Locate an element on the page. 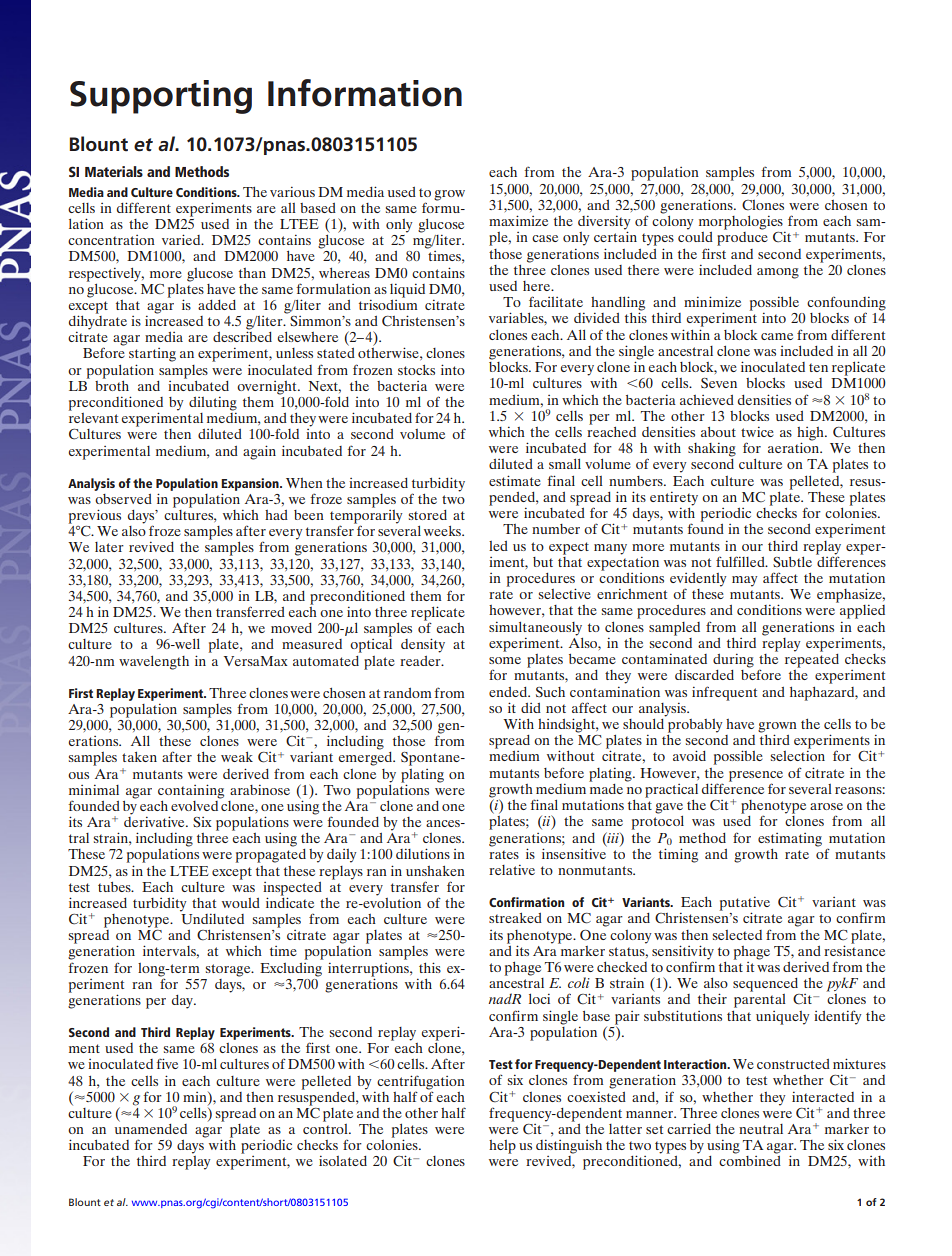 This image has width=952, height=1256. morphologies is located at coordinates (741, 223).
